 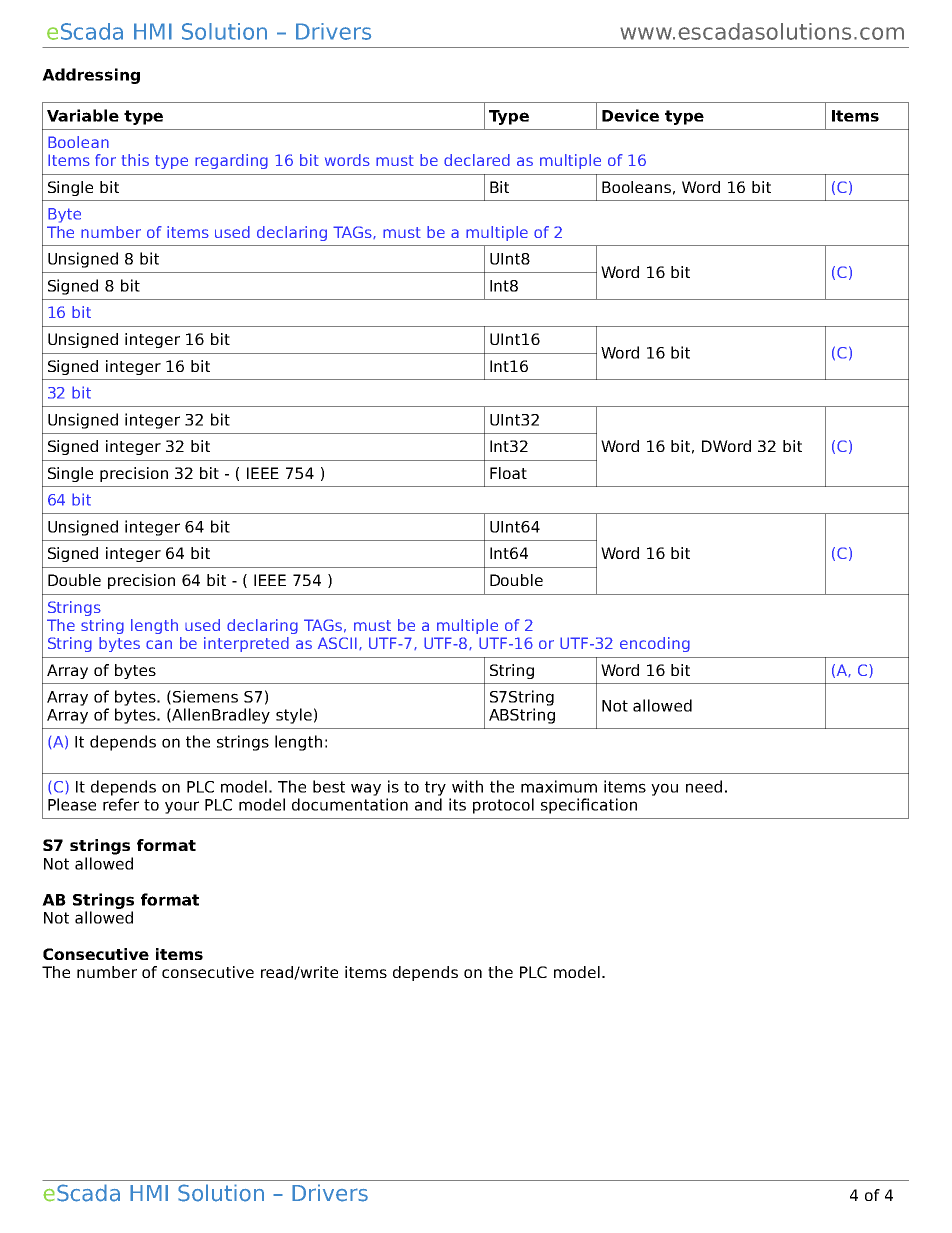 What do you see at coordinates (630, 115) in the page?
I see `Device` at bounding box center [630, 115].
